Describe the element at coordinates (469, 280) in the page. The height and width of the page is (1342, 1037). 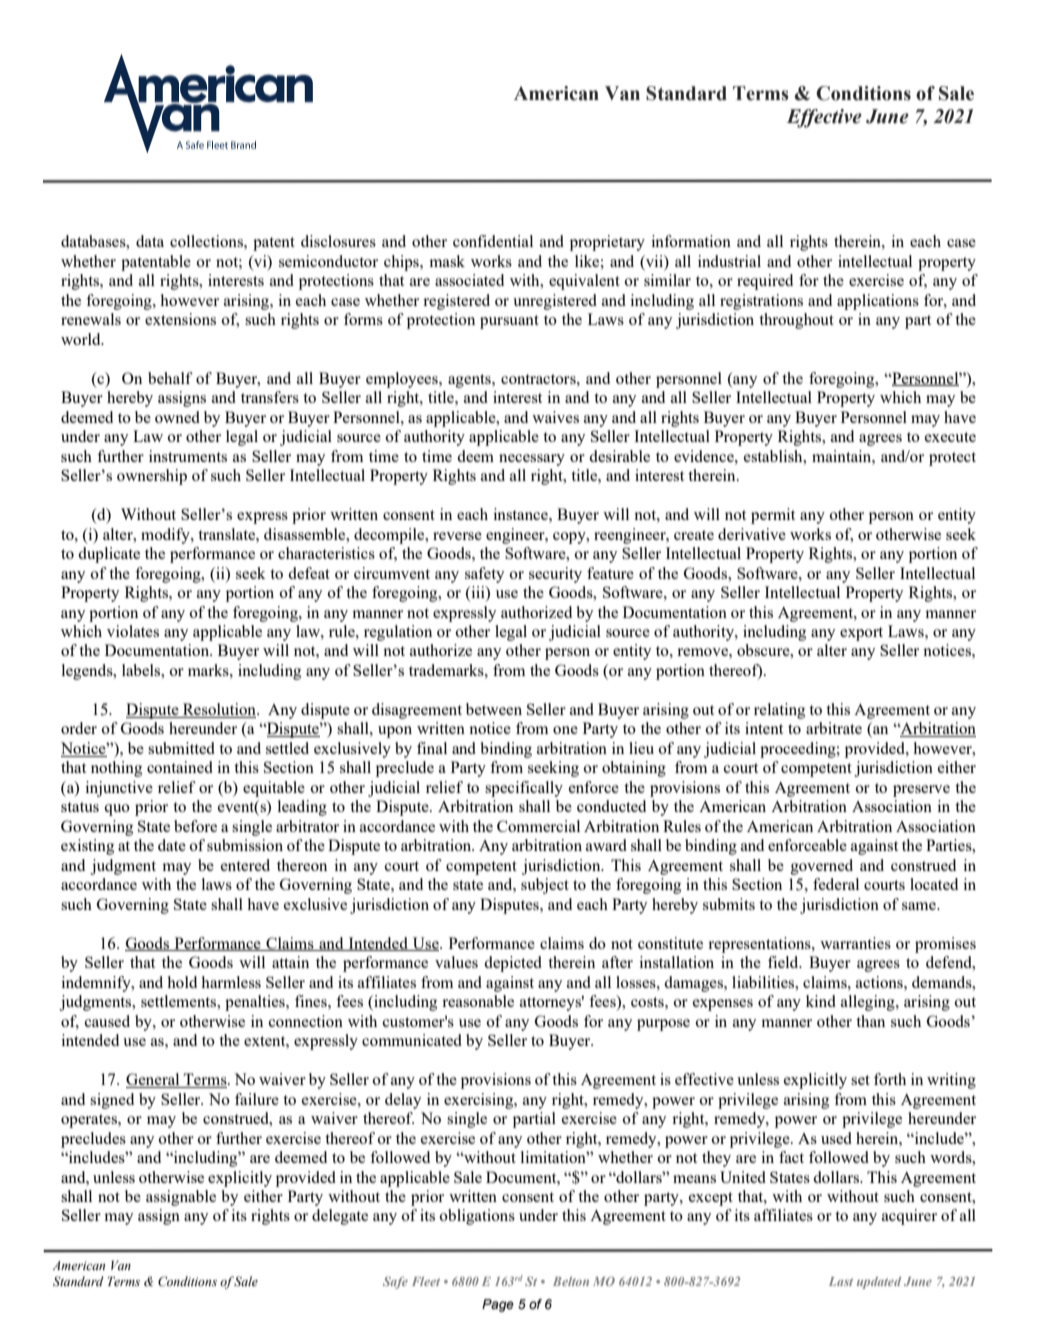
I see `associated` at that location.
